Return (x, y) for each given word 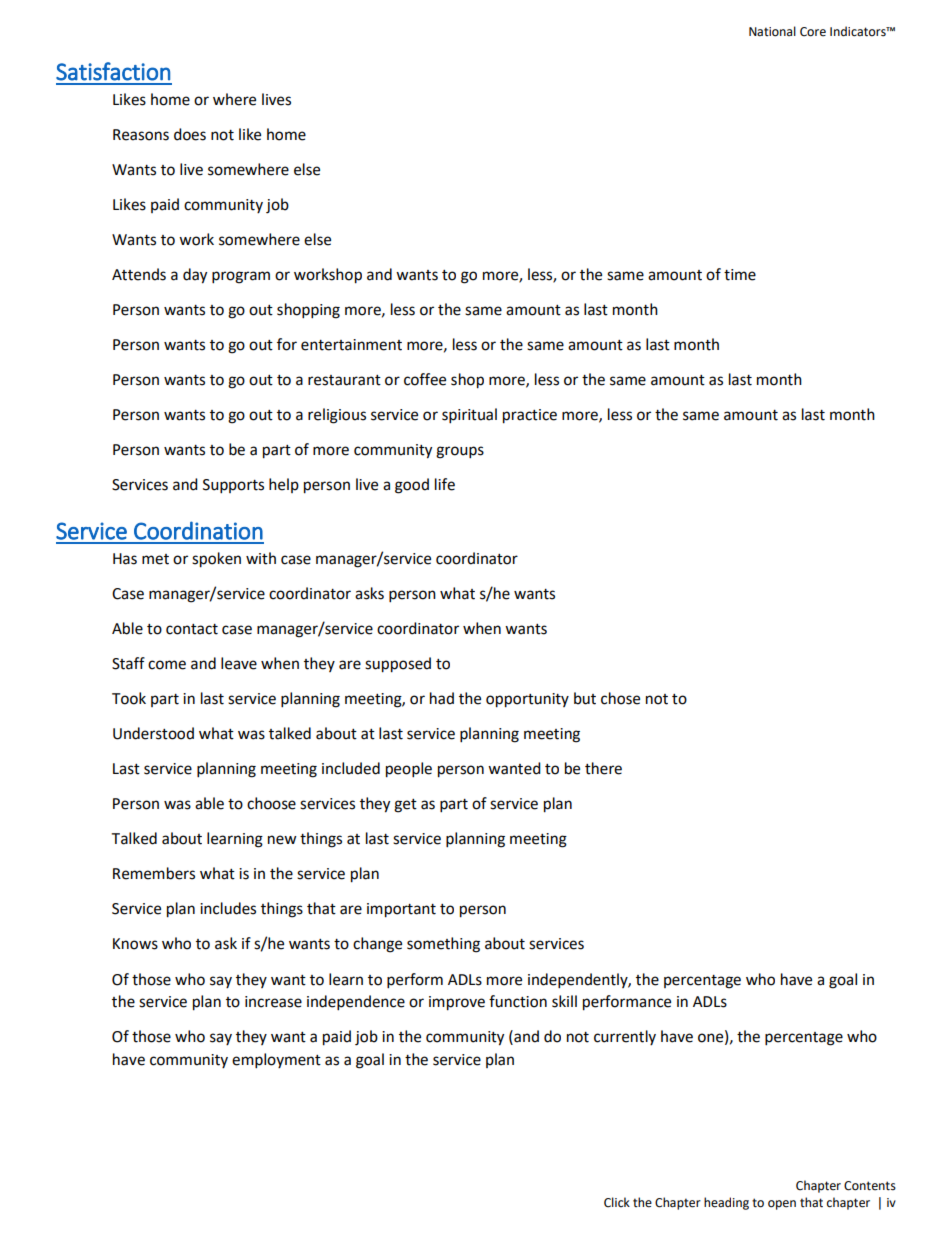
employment (276, 1061)
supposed (398, 665)
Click (617, 1202)
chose (620, 698)
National (772, 31)
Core (813, 32)
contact (192, 629)
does (190, 134)
